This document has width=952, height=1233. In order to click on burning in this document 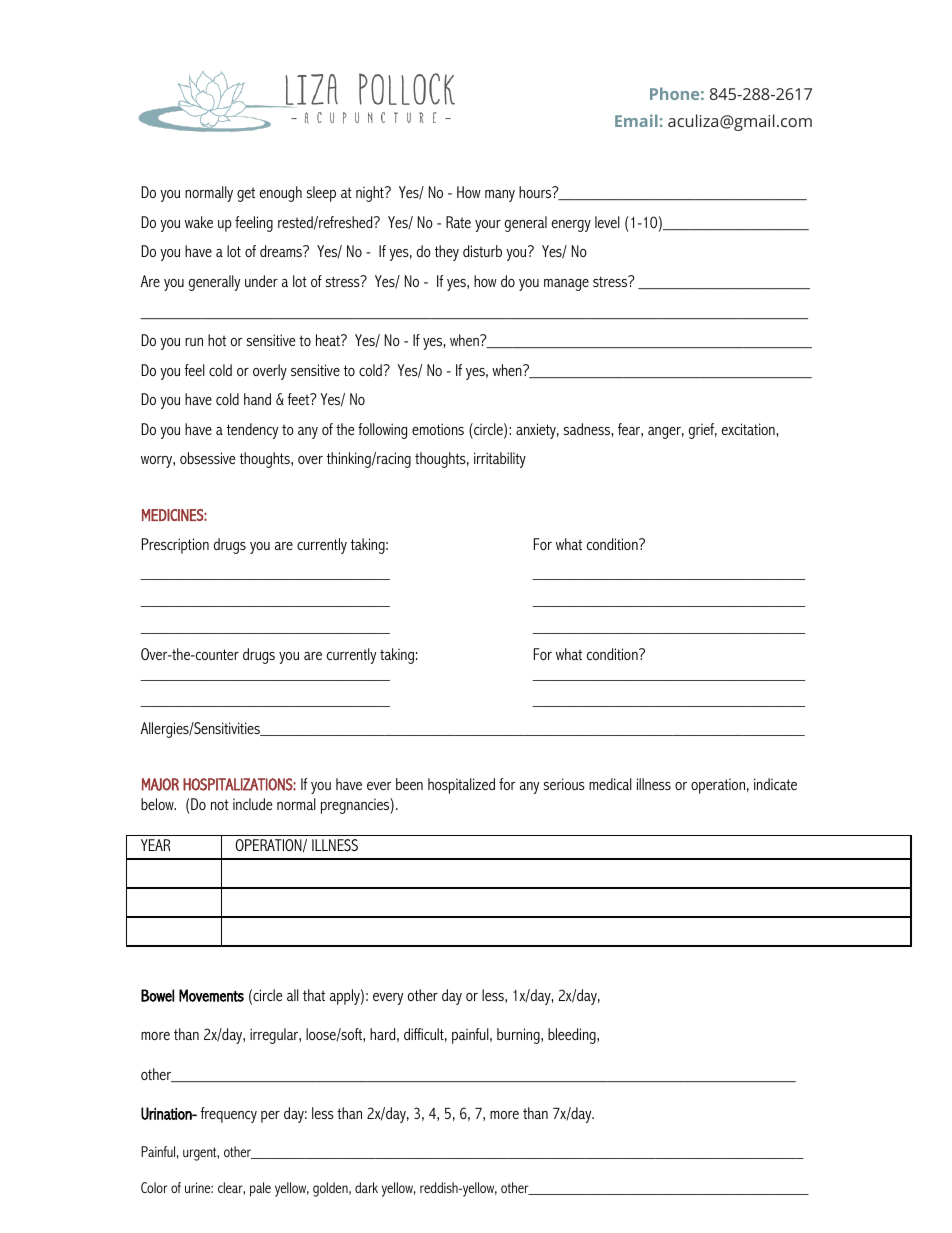, I will do `click(519, 1036)`.
